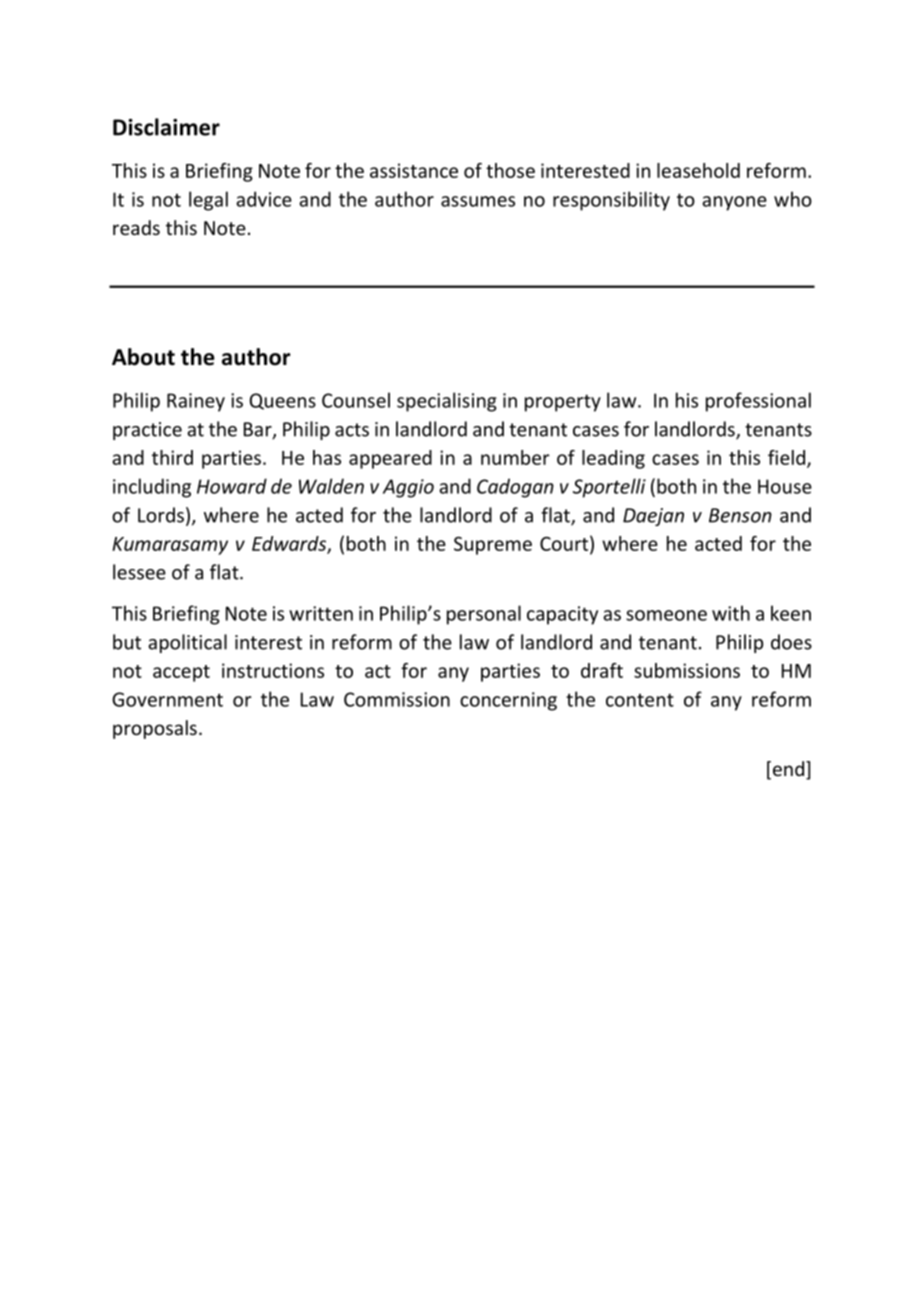 The width and height of the page is (924, 1308). I want to click on Disclaimer, so click(166, 127).
